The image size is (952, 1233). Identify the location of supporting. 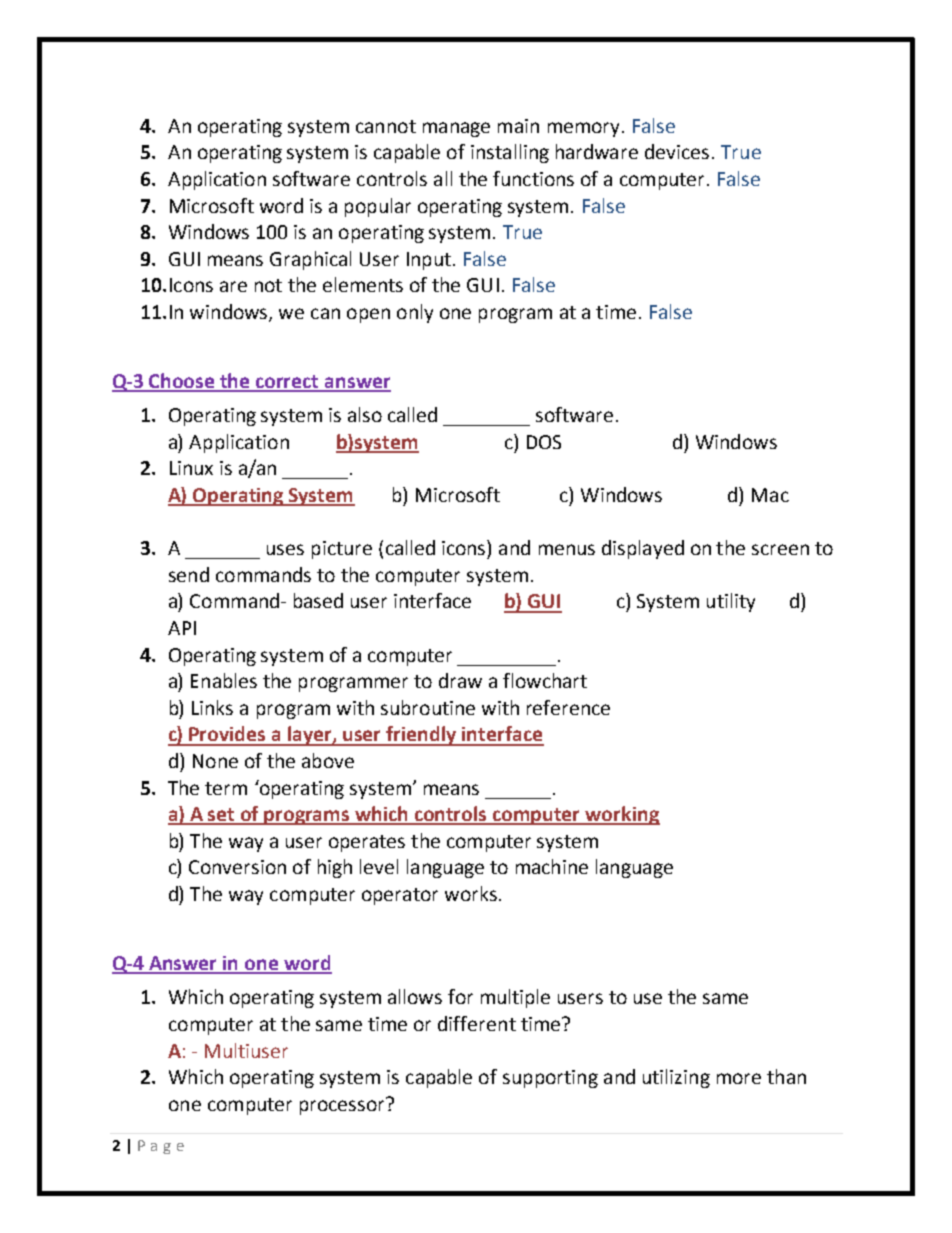
(550, 1079).
